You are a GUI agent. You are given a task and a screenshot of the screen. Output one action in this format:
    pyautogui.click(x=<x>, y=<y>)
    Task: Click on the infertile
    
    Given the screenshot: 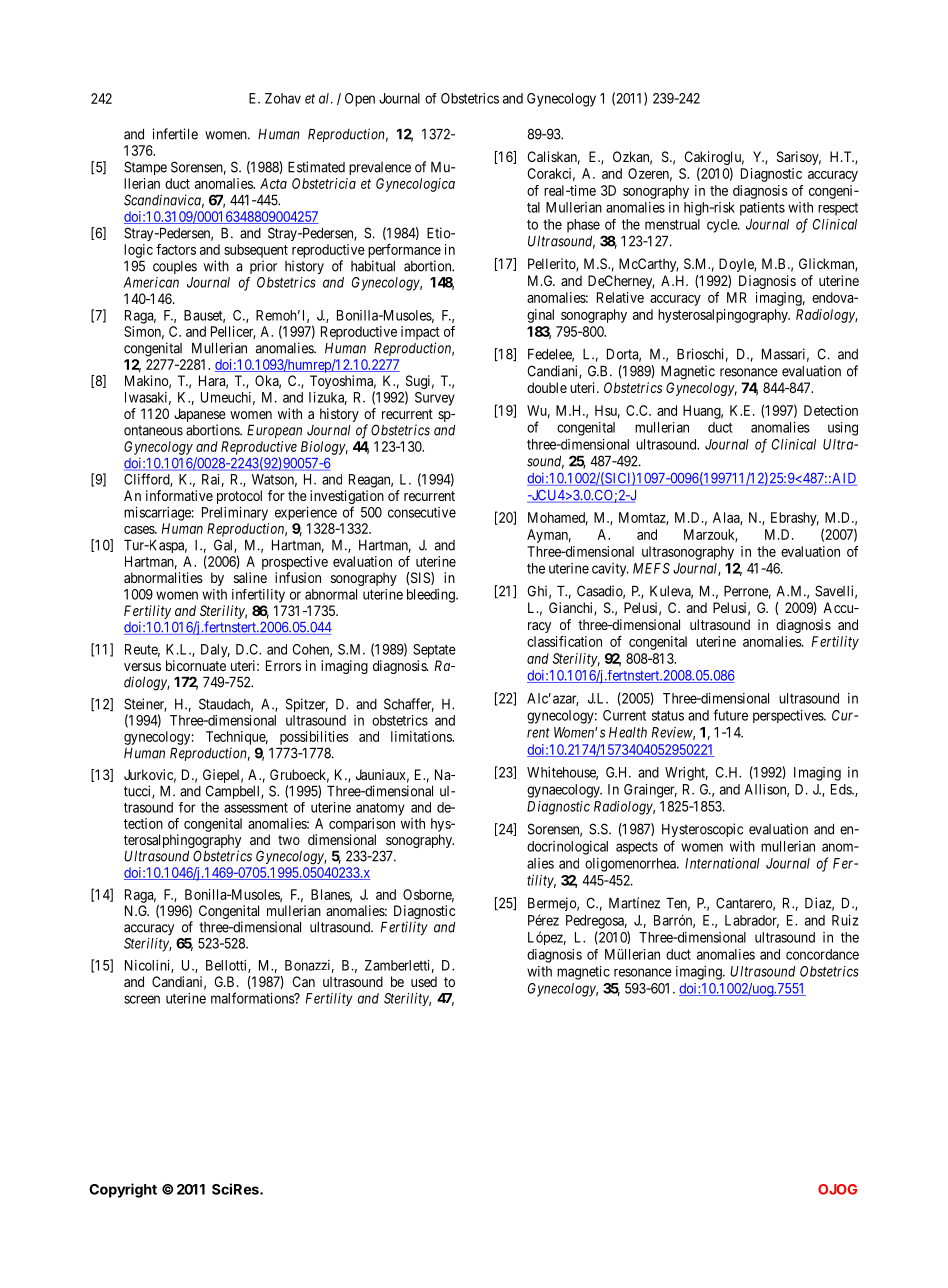 What is the action you would take?
    pyautogui.click(x=175, y=134)
